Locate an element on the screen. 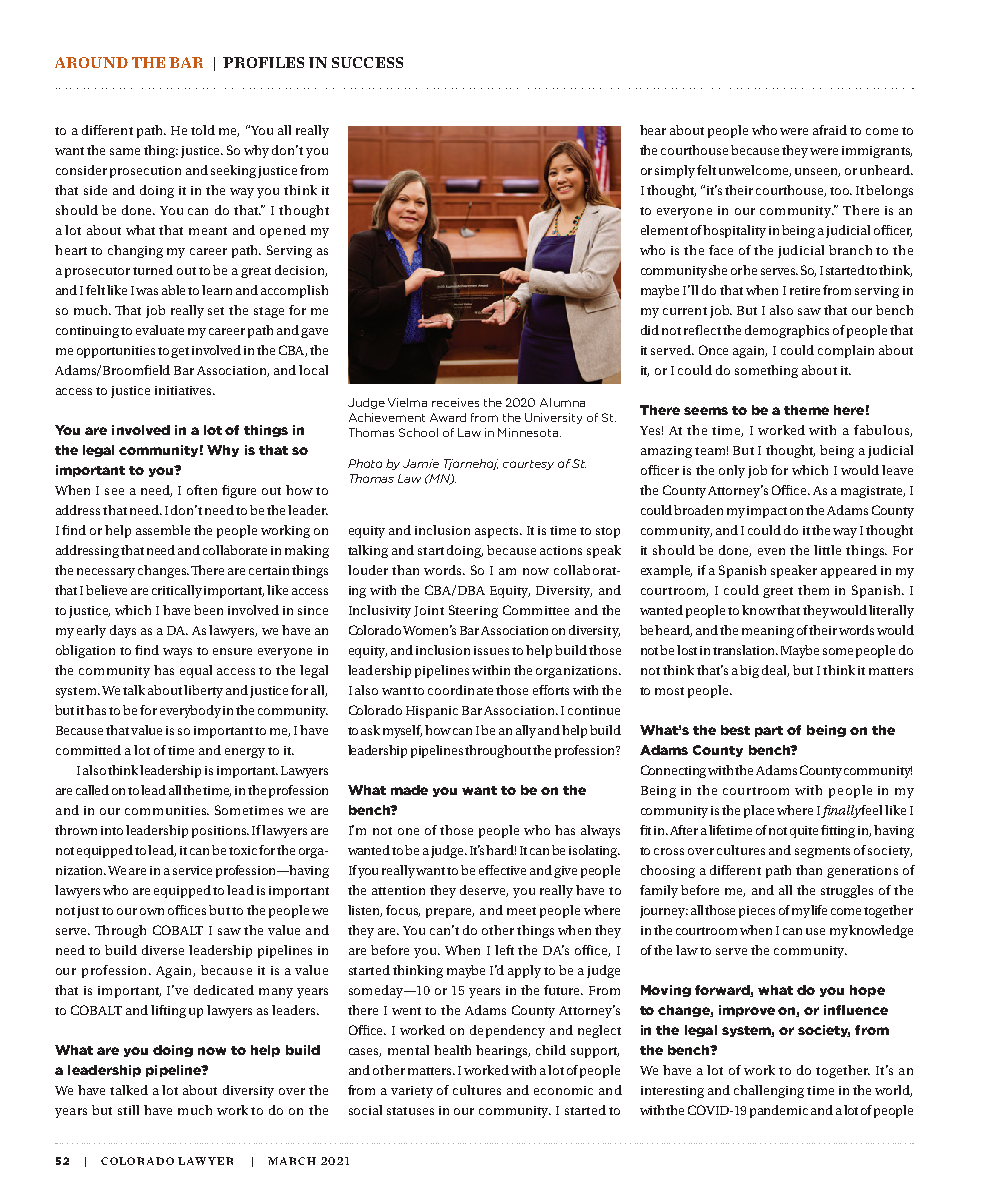 Image resolution: width=996 pixels, height=1204 pixels. afraid is located at coordinates (830, 130).
